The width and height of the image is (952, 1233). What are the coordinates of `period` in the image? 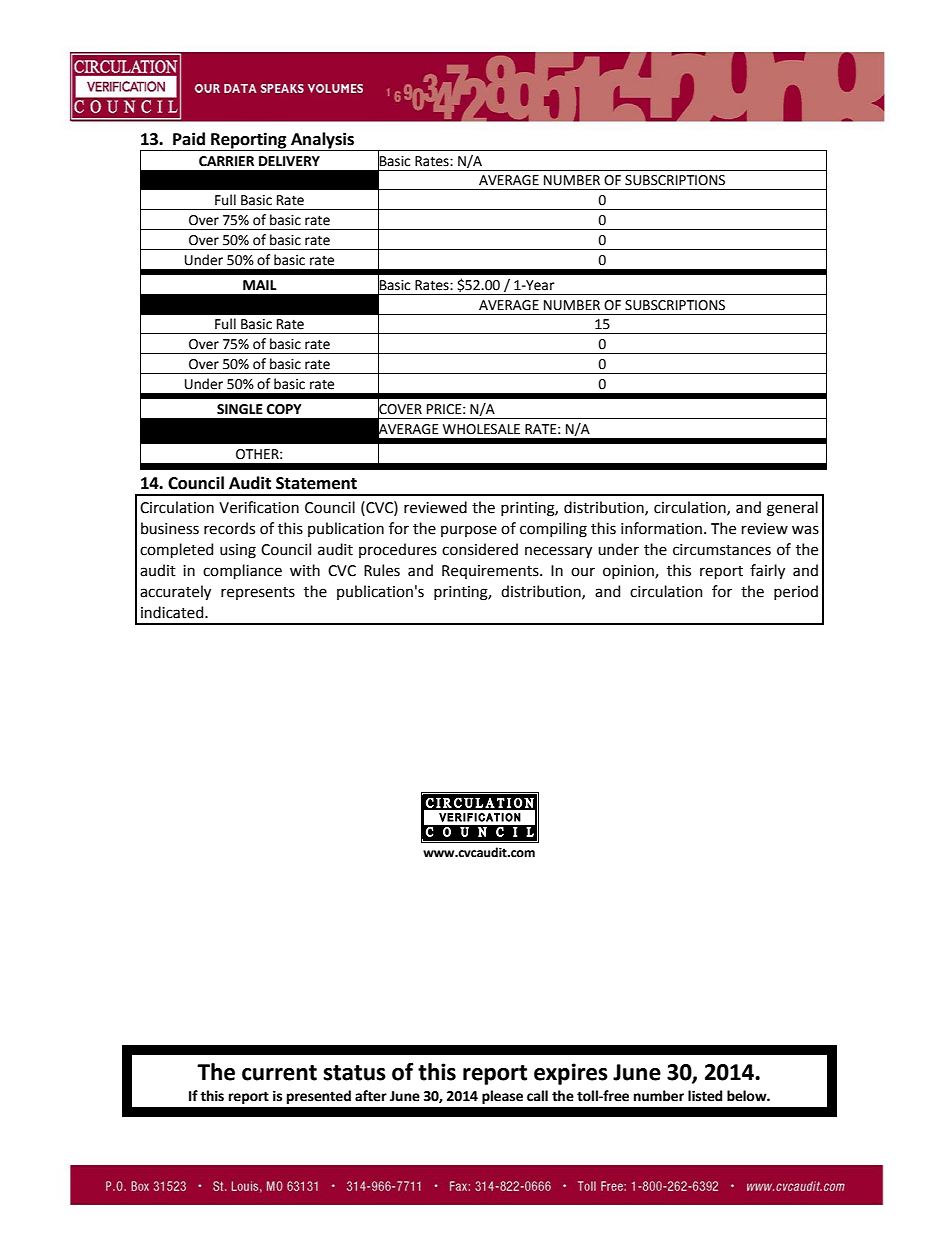 It's located at (796, 592).
